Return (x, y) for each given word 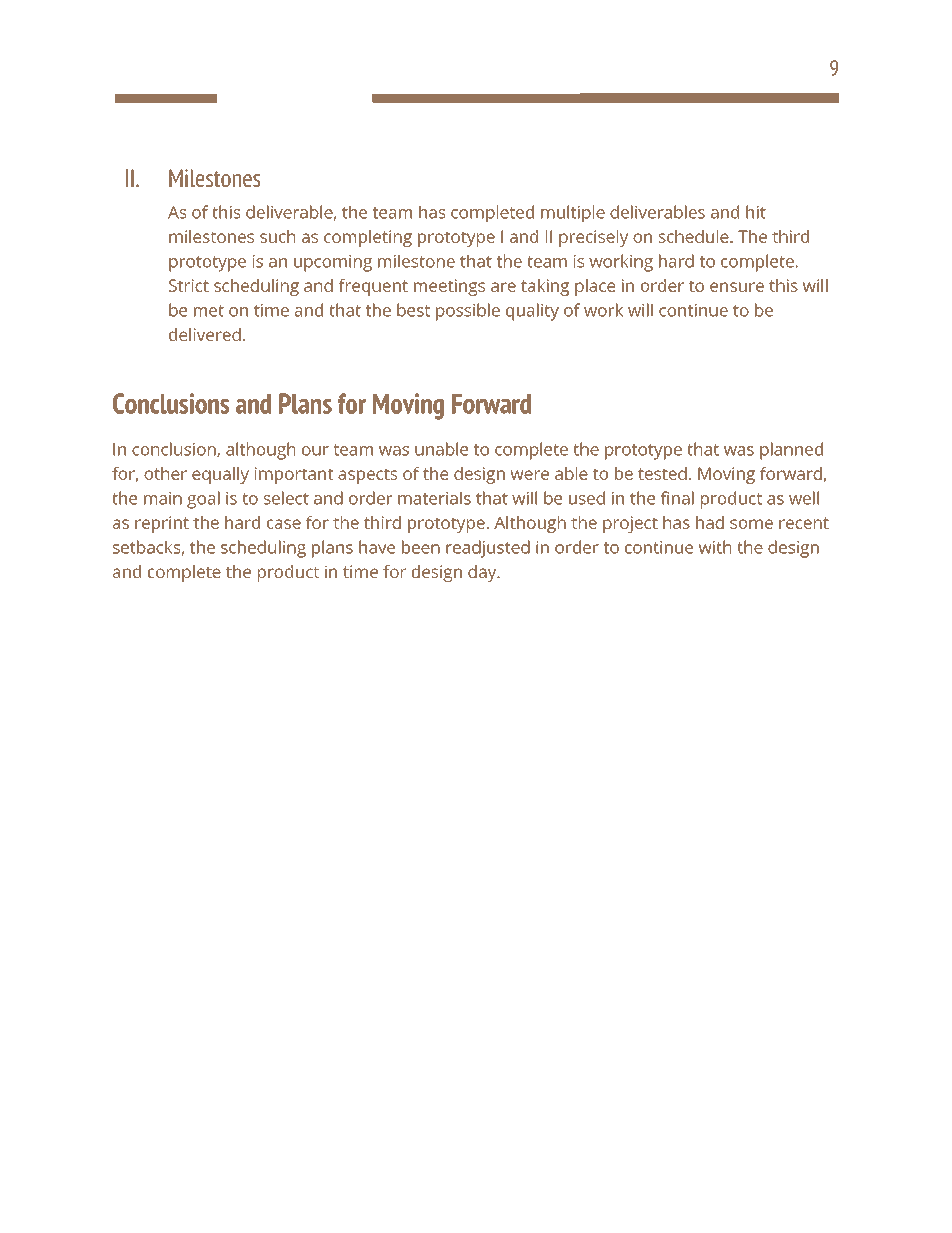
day (483, 573)
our (315, 451)
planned (791, 451)
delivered (205, 334)
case (284, 524)
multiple (573, 214)
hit (756, 212)
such (277, 236)
